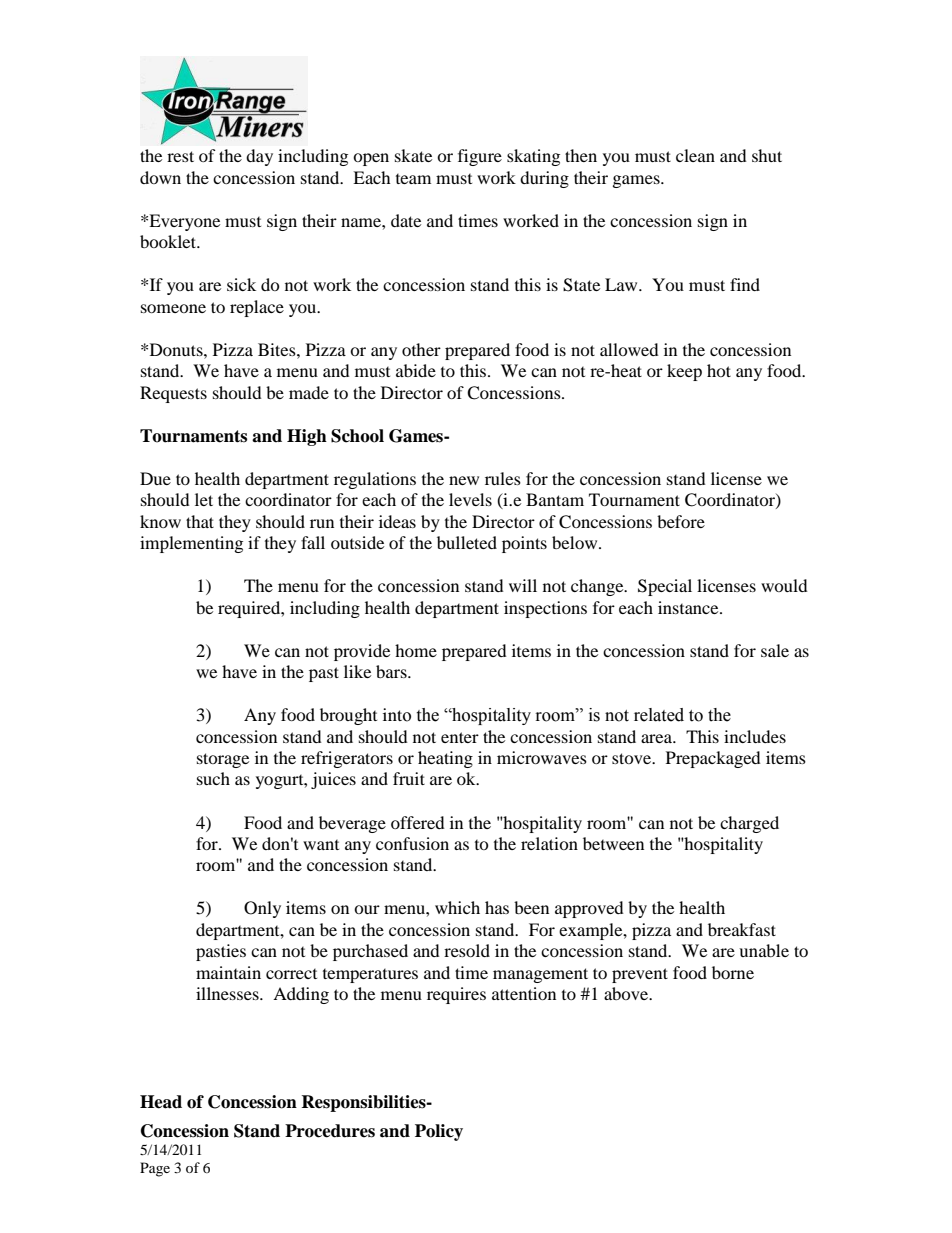 This image has height=1233, width=952. I want to click on figure, so click(480, 157).
